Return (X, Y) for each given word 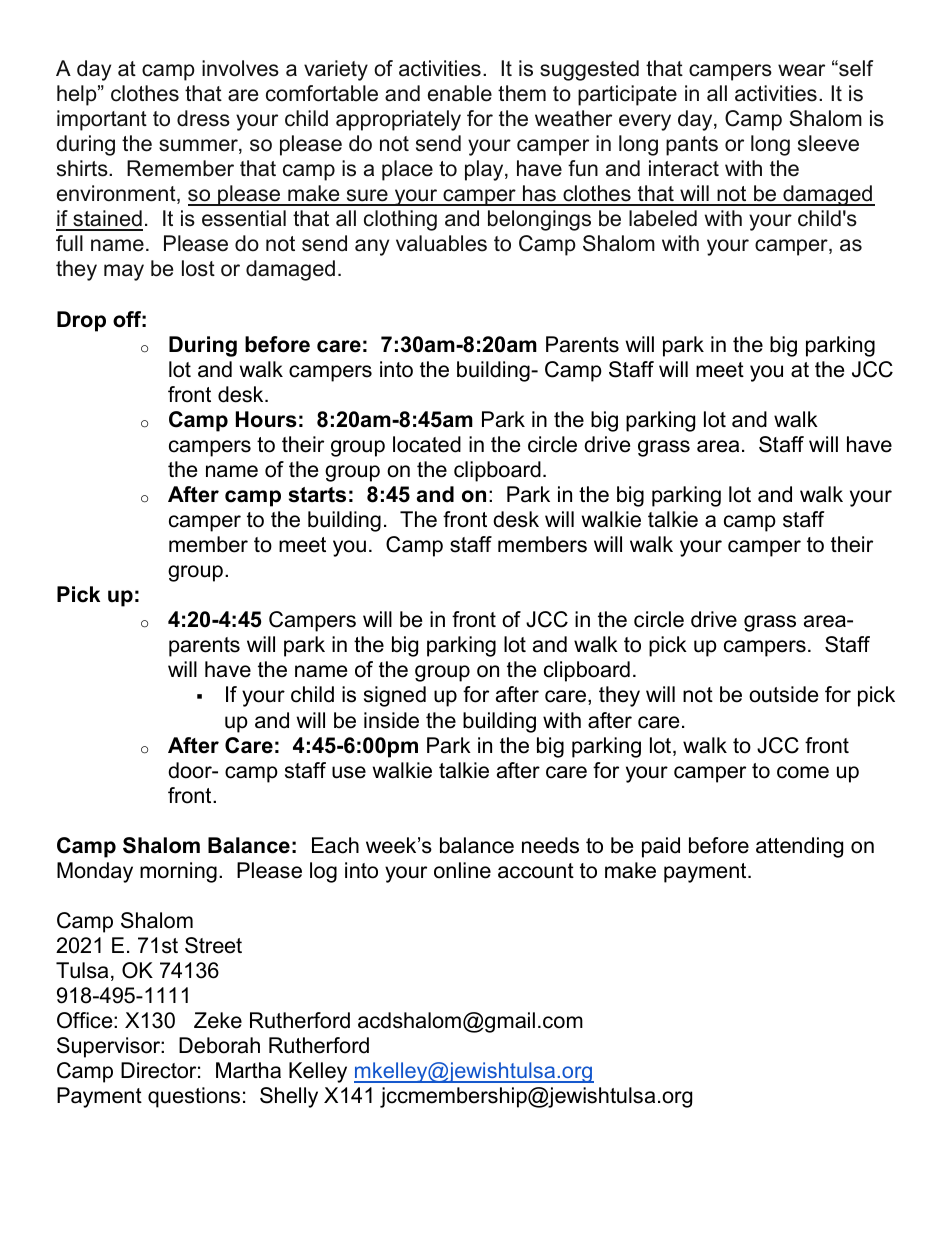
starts (317, 495)
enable (460, 93)
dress (203, 118)
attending (799, 847)
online (462, 870)
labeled (663, 218)
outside (783, 694)
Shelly (289, 1097)
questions (194, 1097)
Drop (81, 321)
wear (801, 70)
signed (395, 696)
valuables (441, 243)
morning (178, 872)
